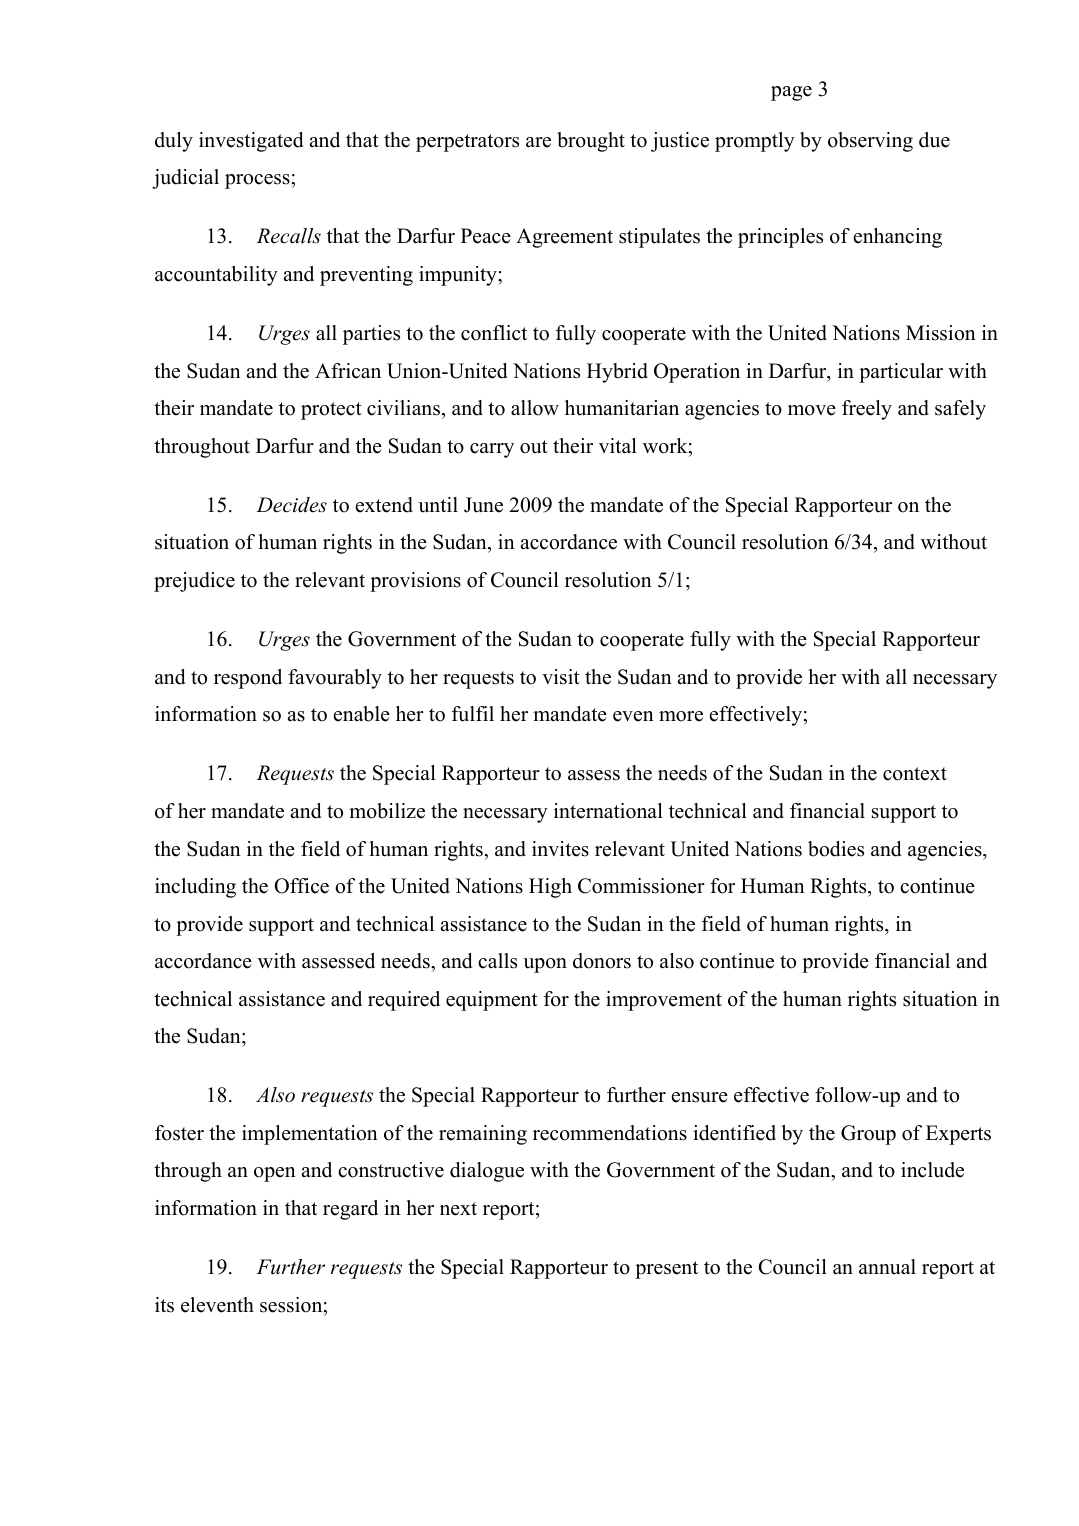 The width and height of the page is (1079, 1526). I want to click on observing, so click(870, 142).
